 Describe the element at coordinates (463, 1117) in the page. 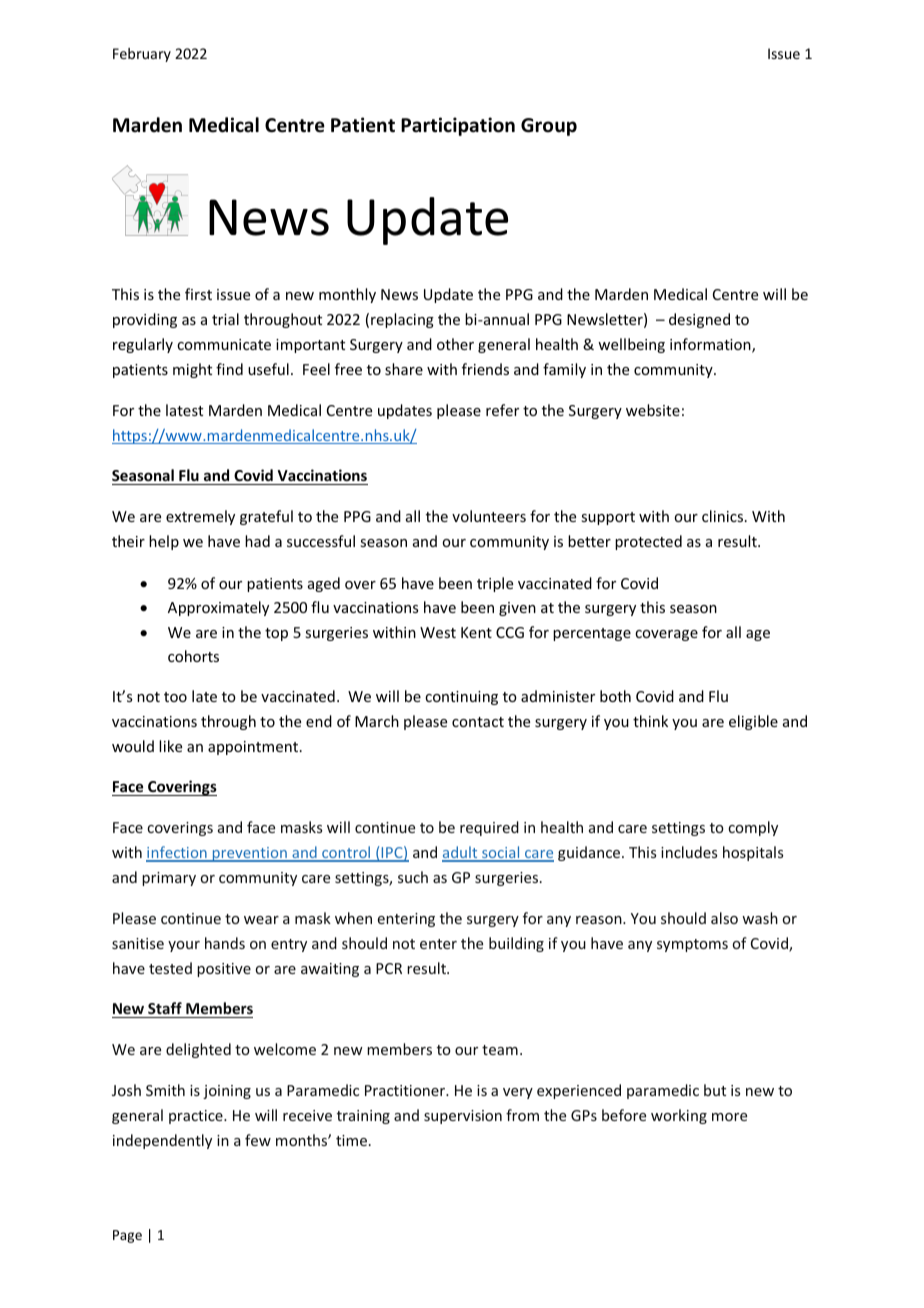

I see `supervision` at that location.
